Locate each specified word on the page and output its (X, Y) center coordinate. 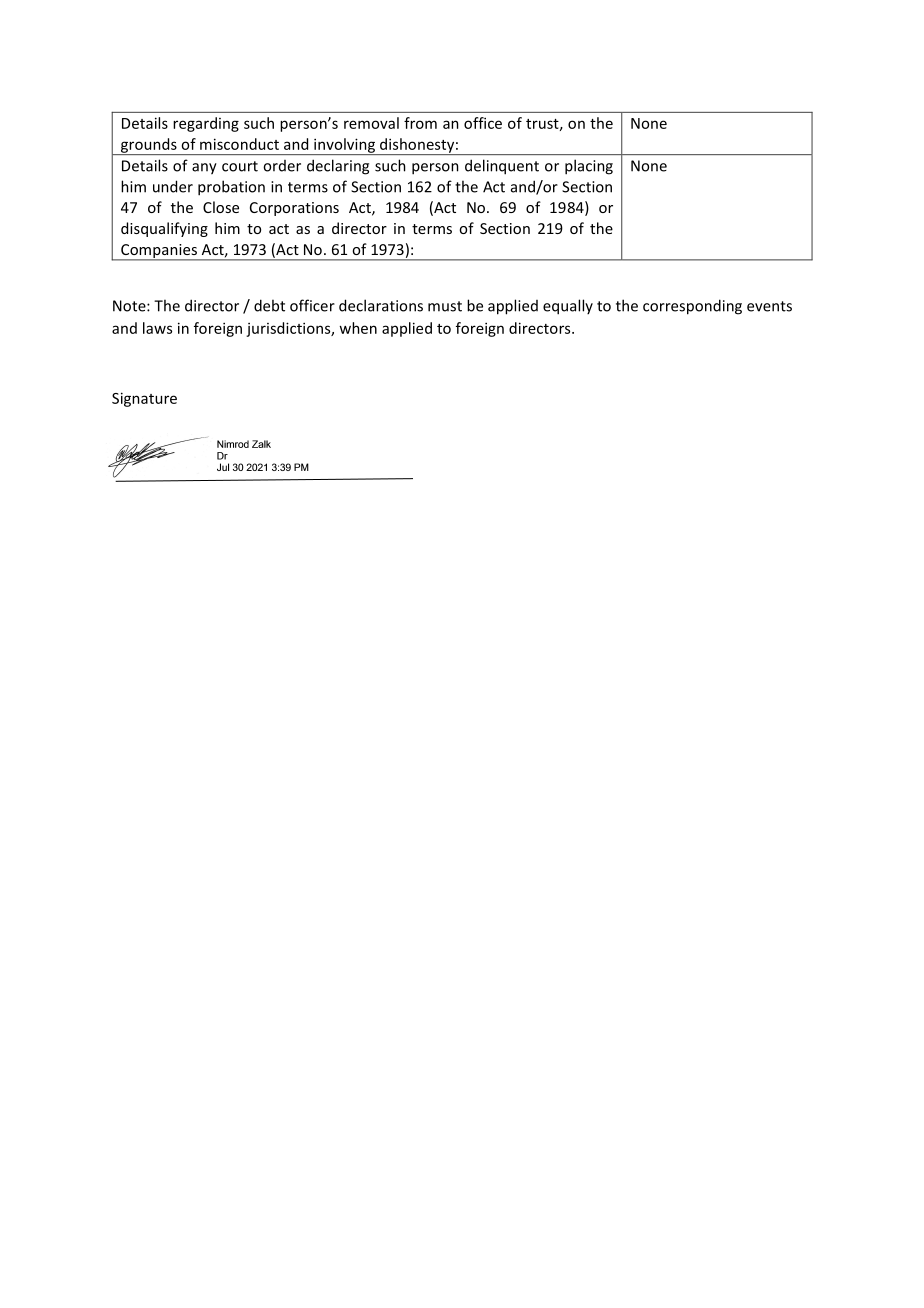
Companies (159, 252)
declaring (338, 167)
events (769, 306)
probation (231, 188)
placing (589, 167)
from (420, 123)
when (358, 328)
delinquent (502, 167)
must (445, 306)
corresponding (692, 307)
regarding (206, 124)
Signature (144, 399)
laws (157, 328)
